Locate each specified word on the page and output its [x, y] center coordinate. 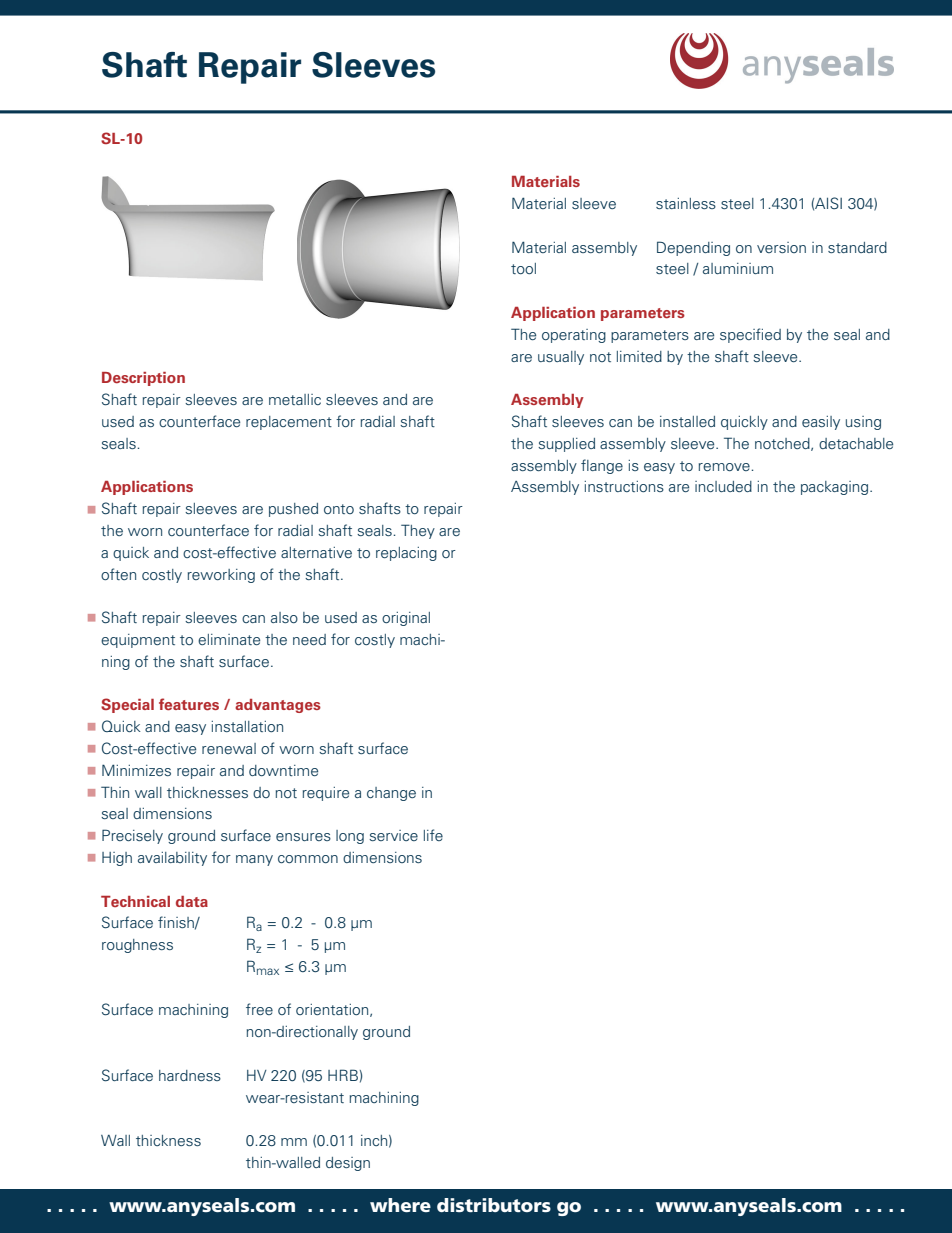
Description [143, 379]
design [348, 1164]
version [781, 247]
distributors [494, 1205]
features [189, 704]
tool [523, 268]
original [406, 619]
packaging [836, 488]
